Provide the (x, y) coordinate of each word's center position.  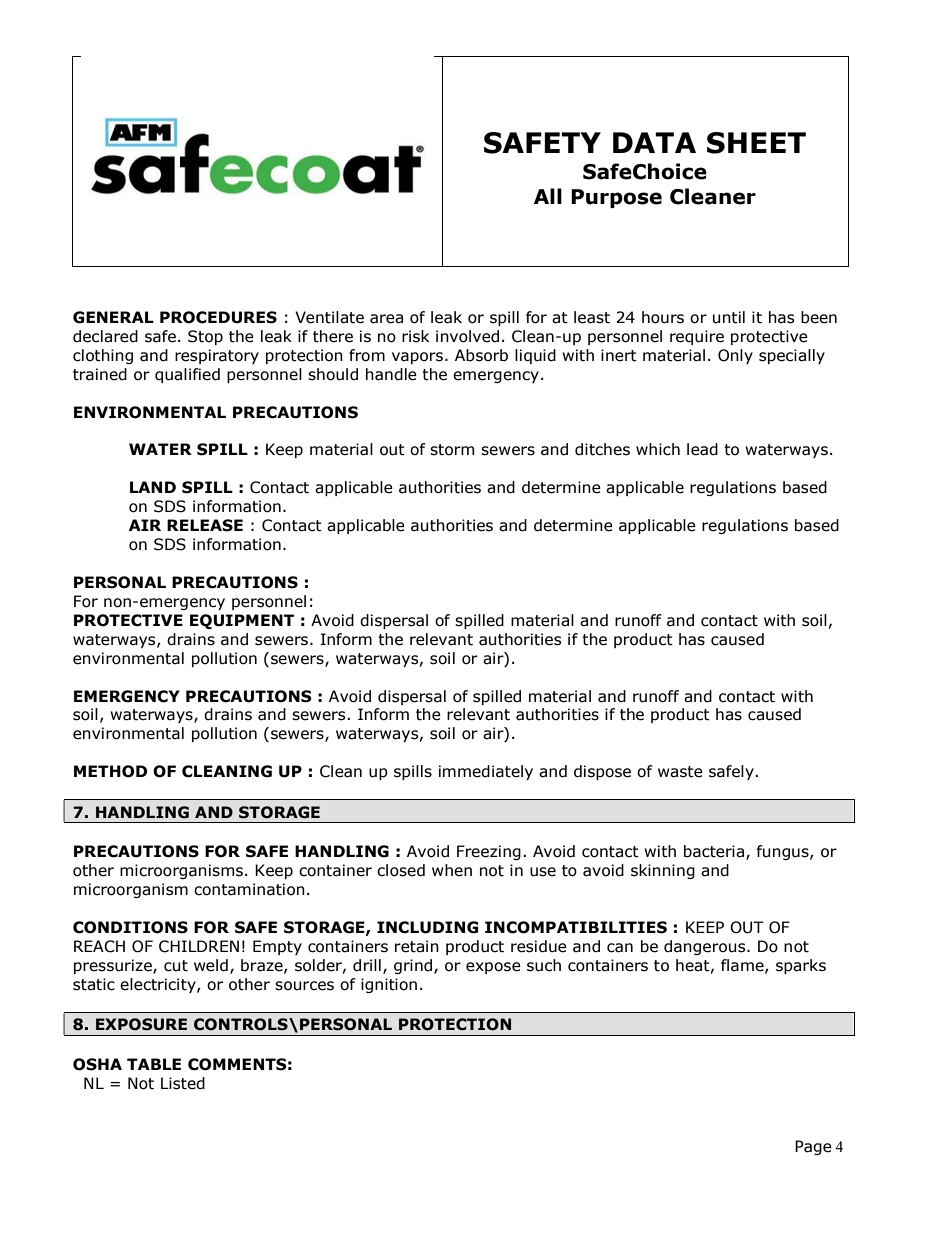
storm (452, 450)
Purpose (616, 198)
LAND (153, 487)
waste (680, 772)
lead (702, 449)
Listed (183, 1083)
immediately (486, 772)
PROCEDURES (218, 317)
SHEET (756, 143)
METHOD (110, 771)
